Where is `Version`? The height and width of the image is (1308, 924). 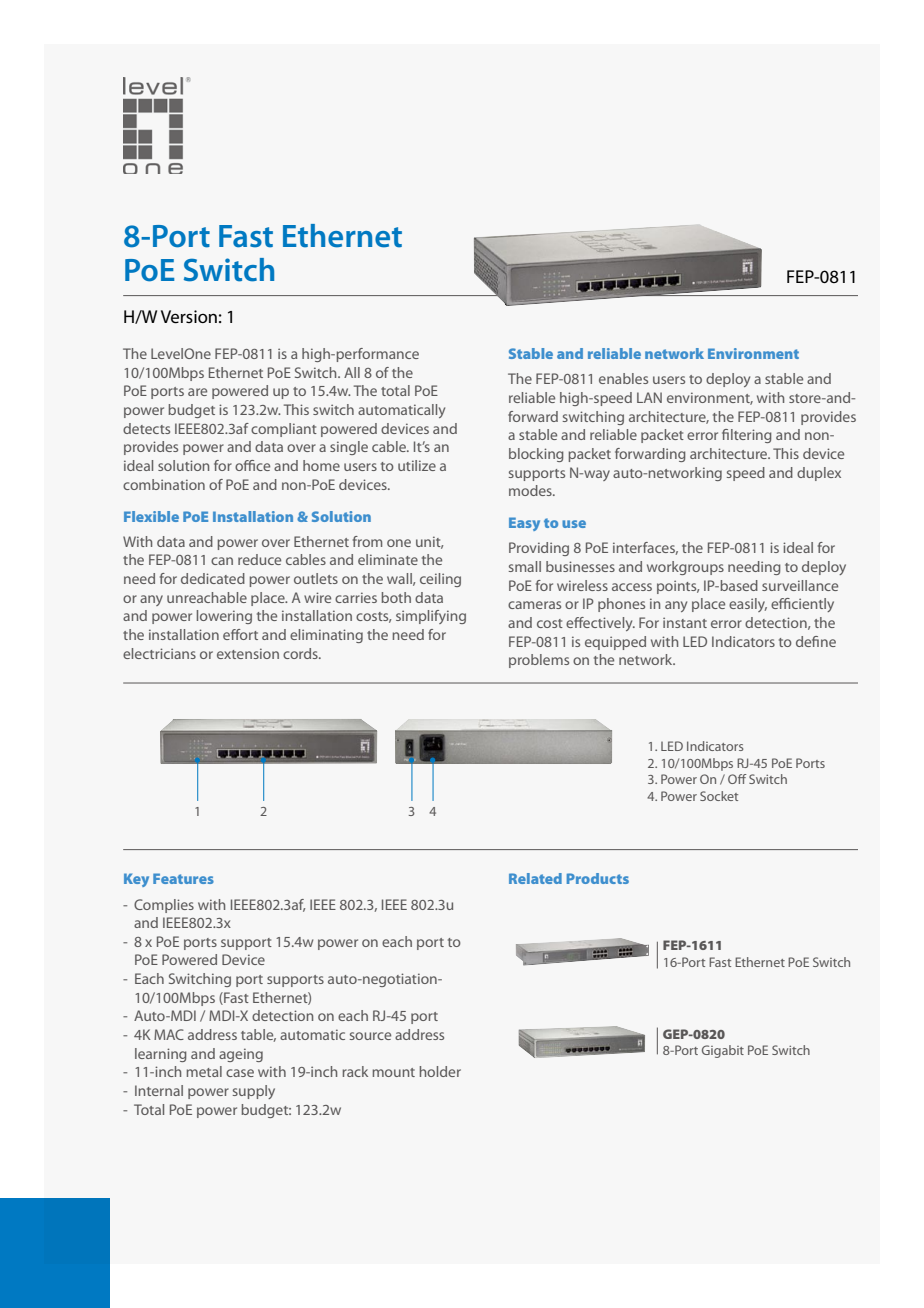
Version is located at coordinates (189, 317).
